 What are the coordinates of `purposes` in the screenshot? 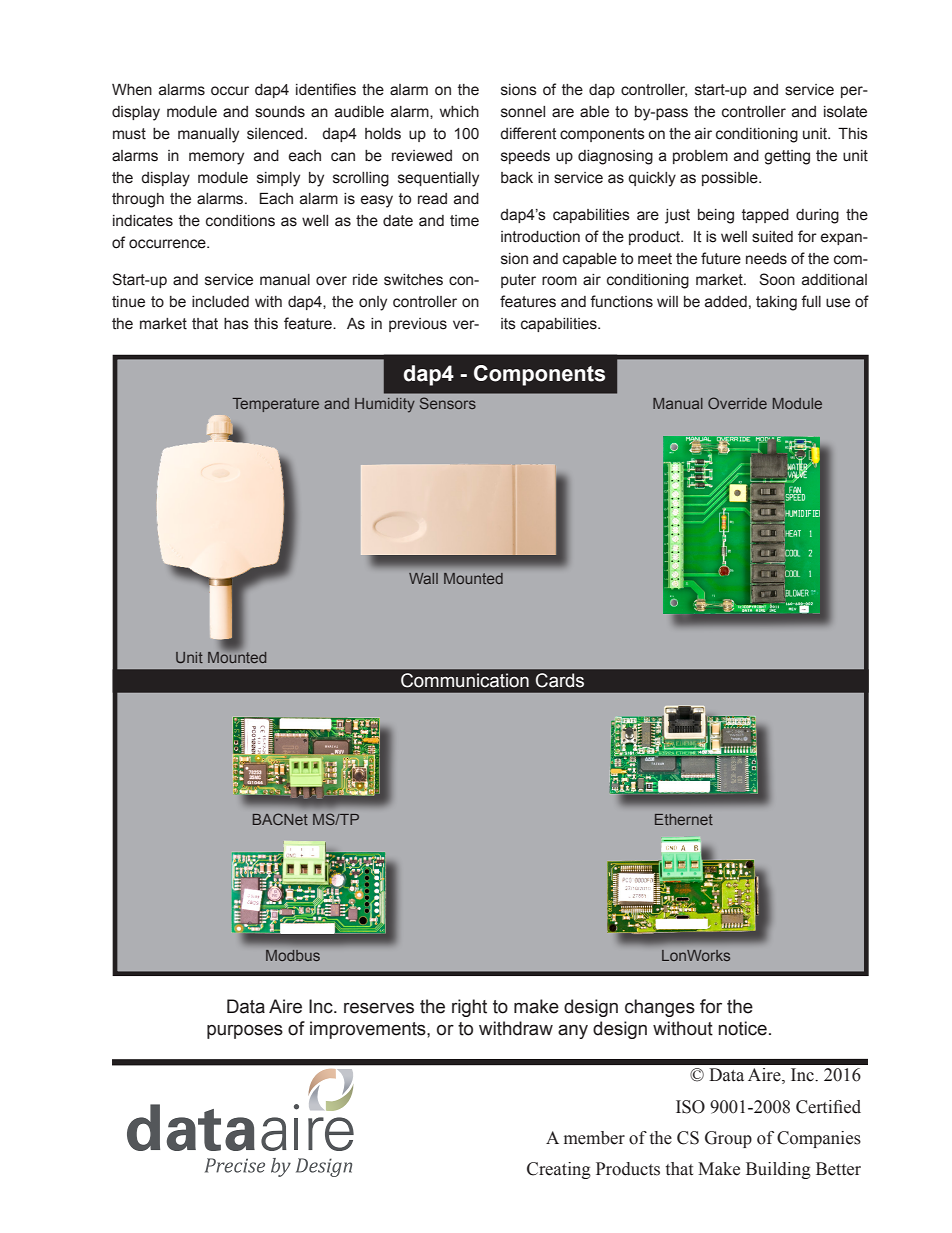 It's located at (245, 1032).
